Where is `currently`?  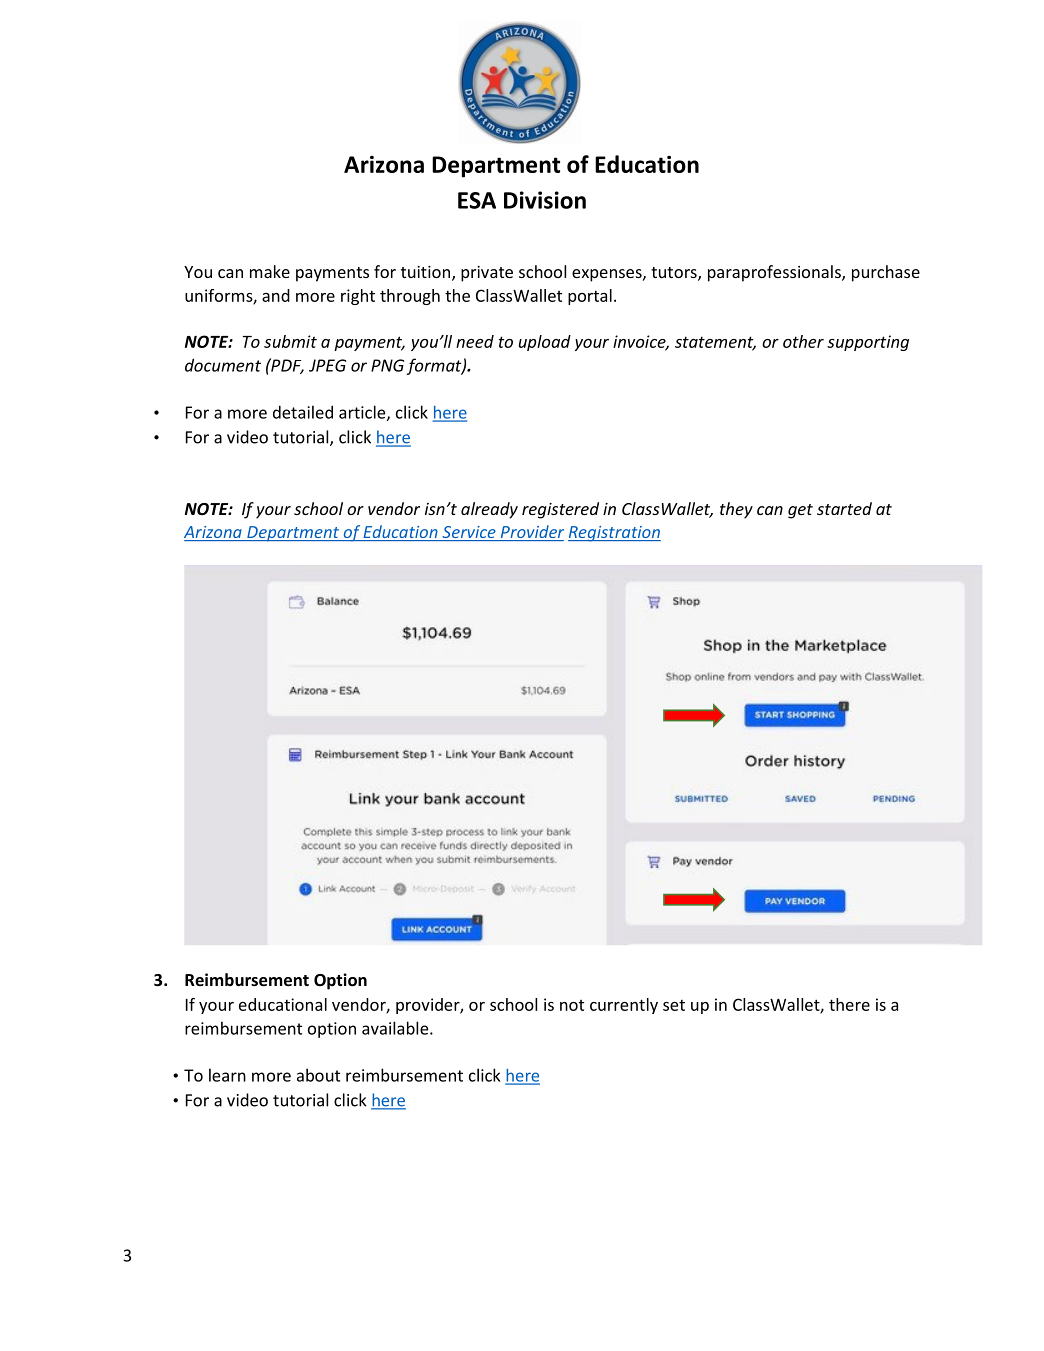 currently is located at coordinates (624, 1006).
